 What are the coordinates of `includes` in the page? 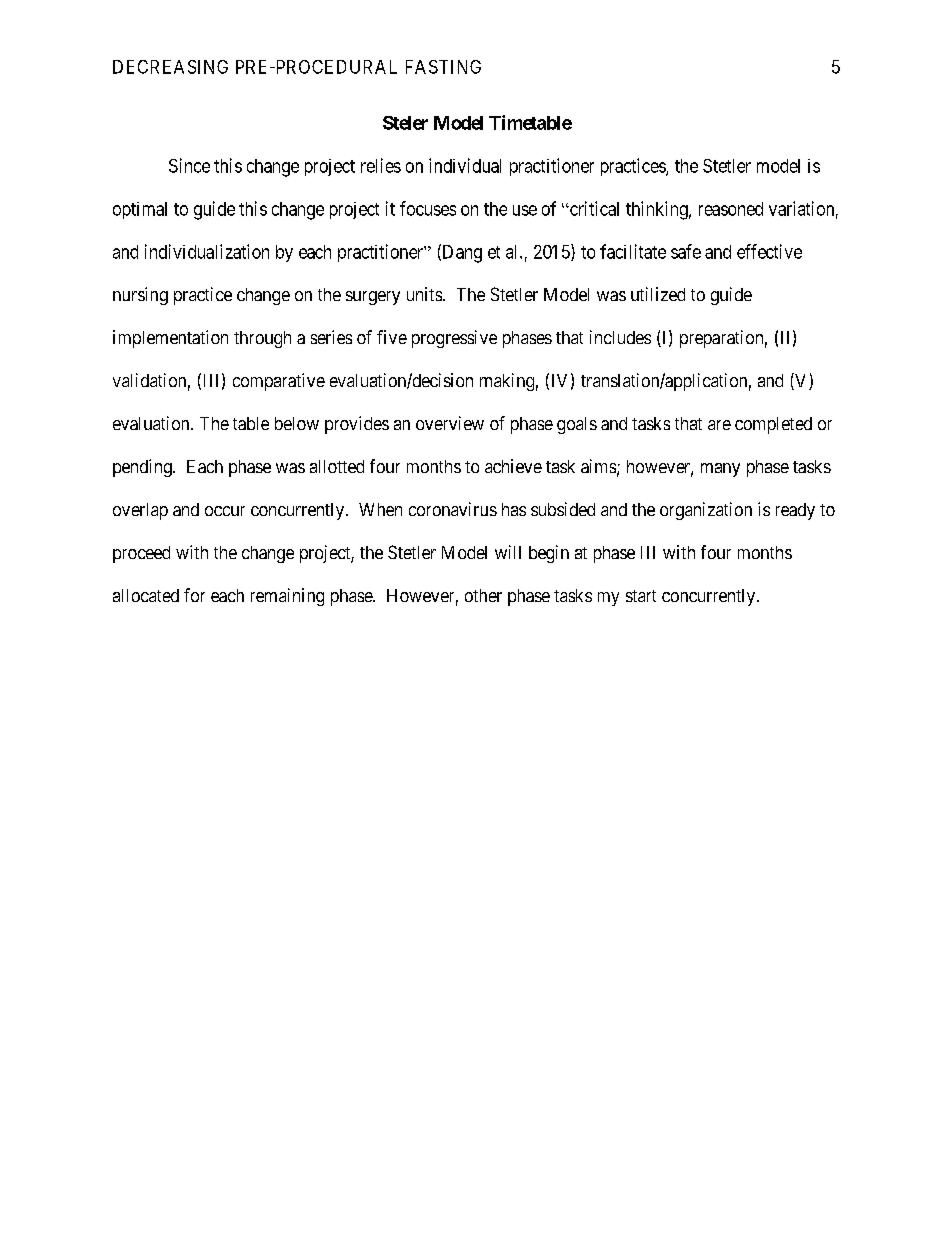 It's located at (620, 337).
